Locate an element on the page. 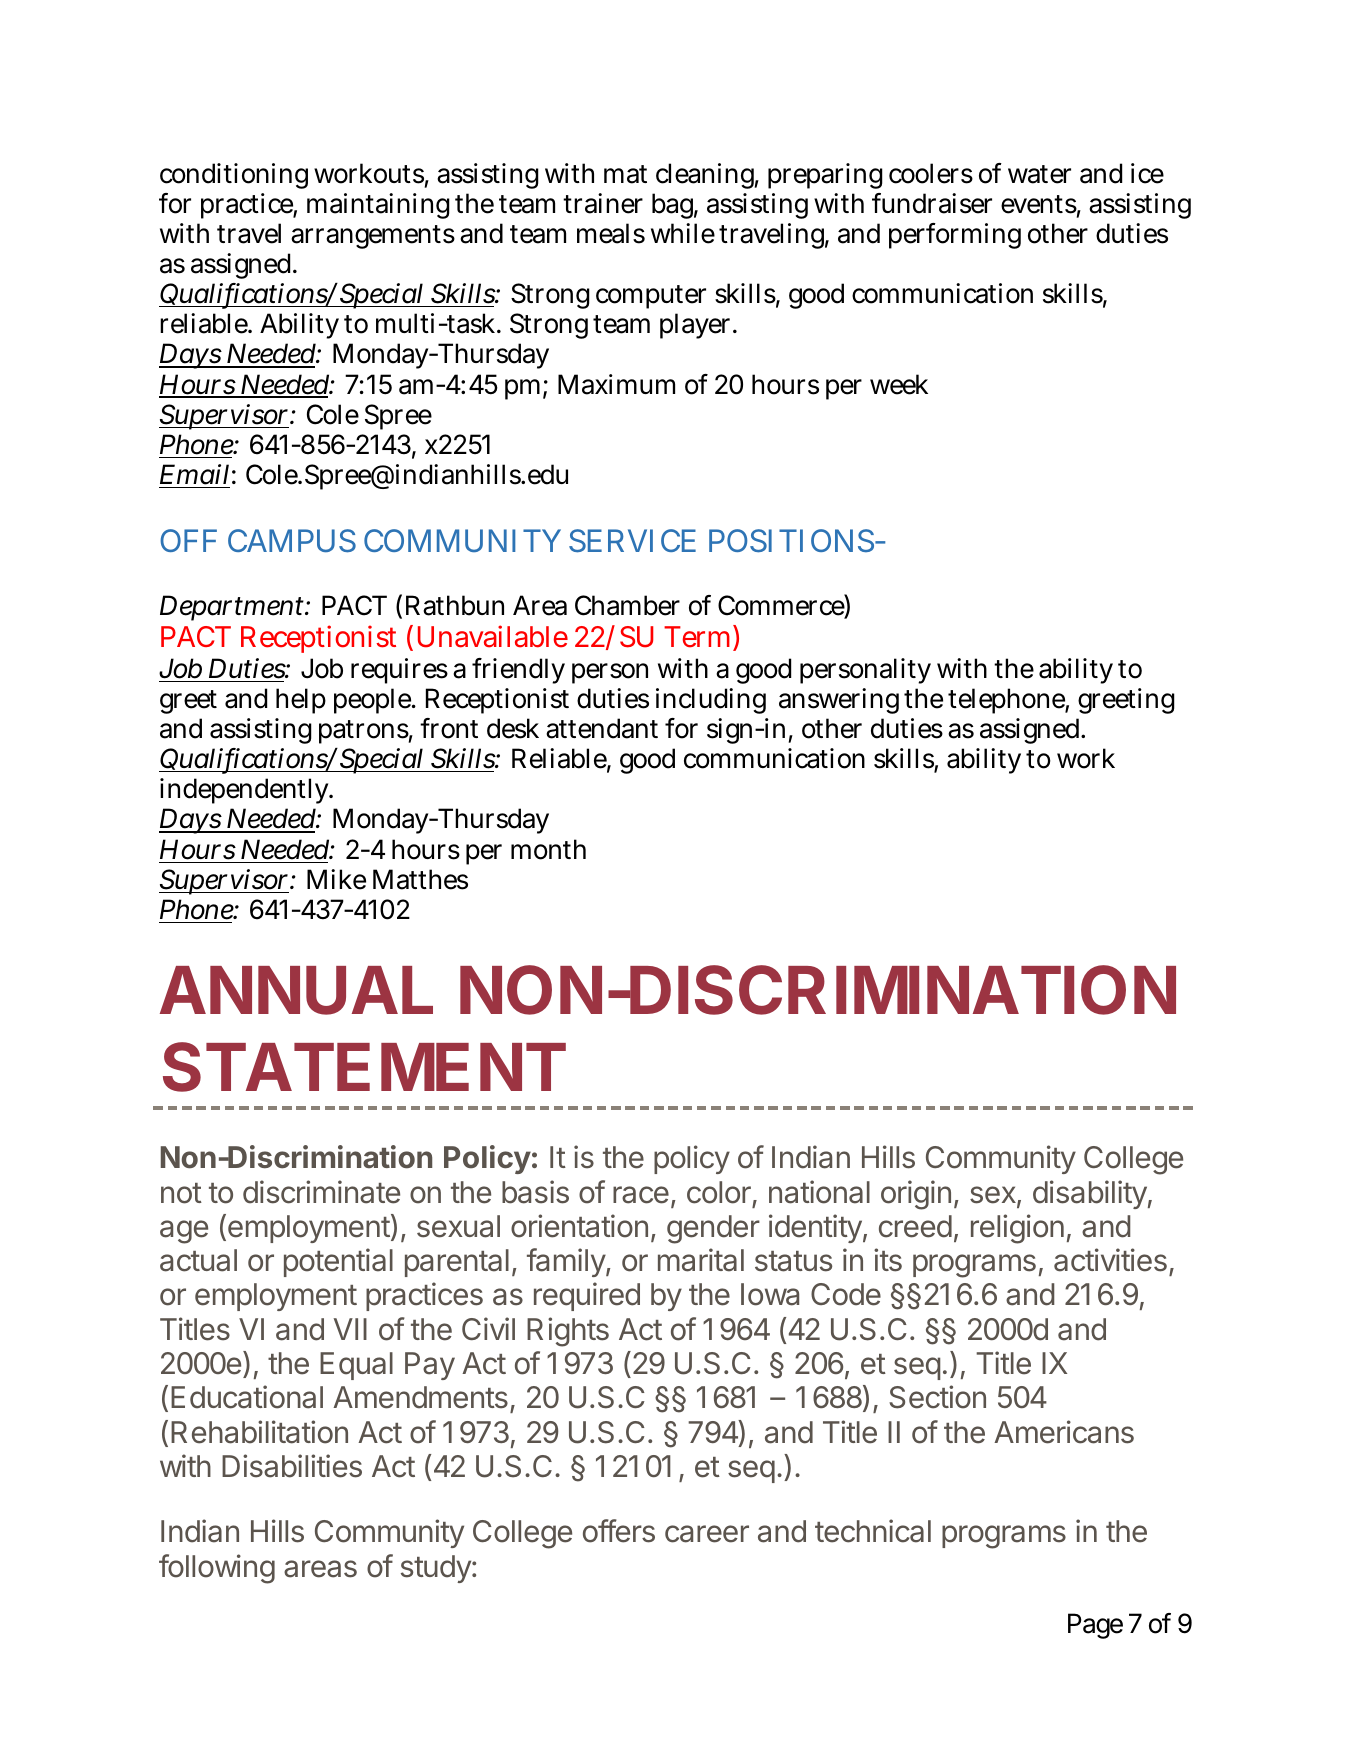 The width and height of the document is (1351, 1749). month is located at coordinates (548, 849).
